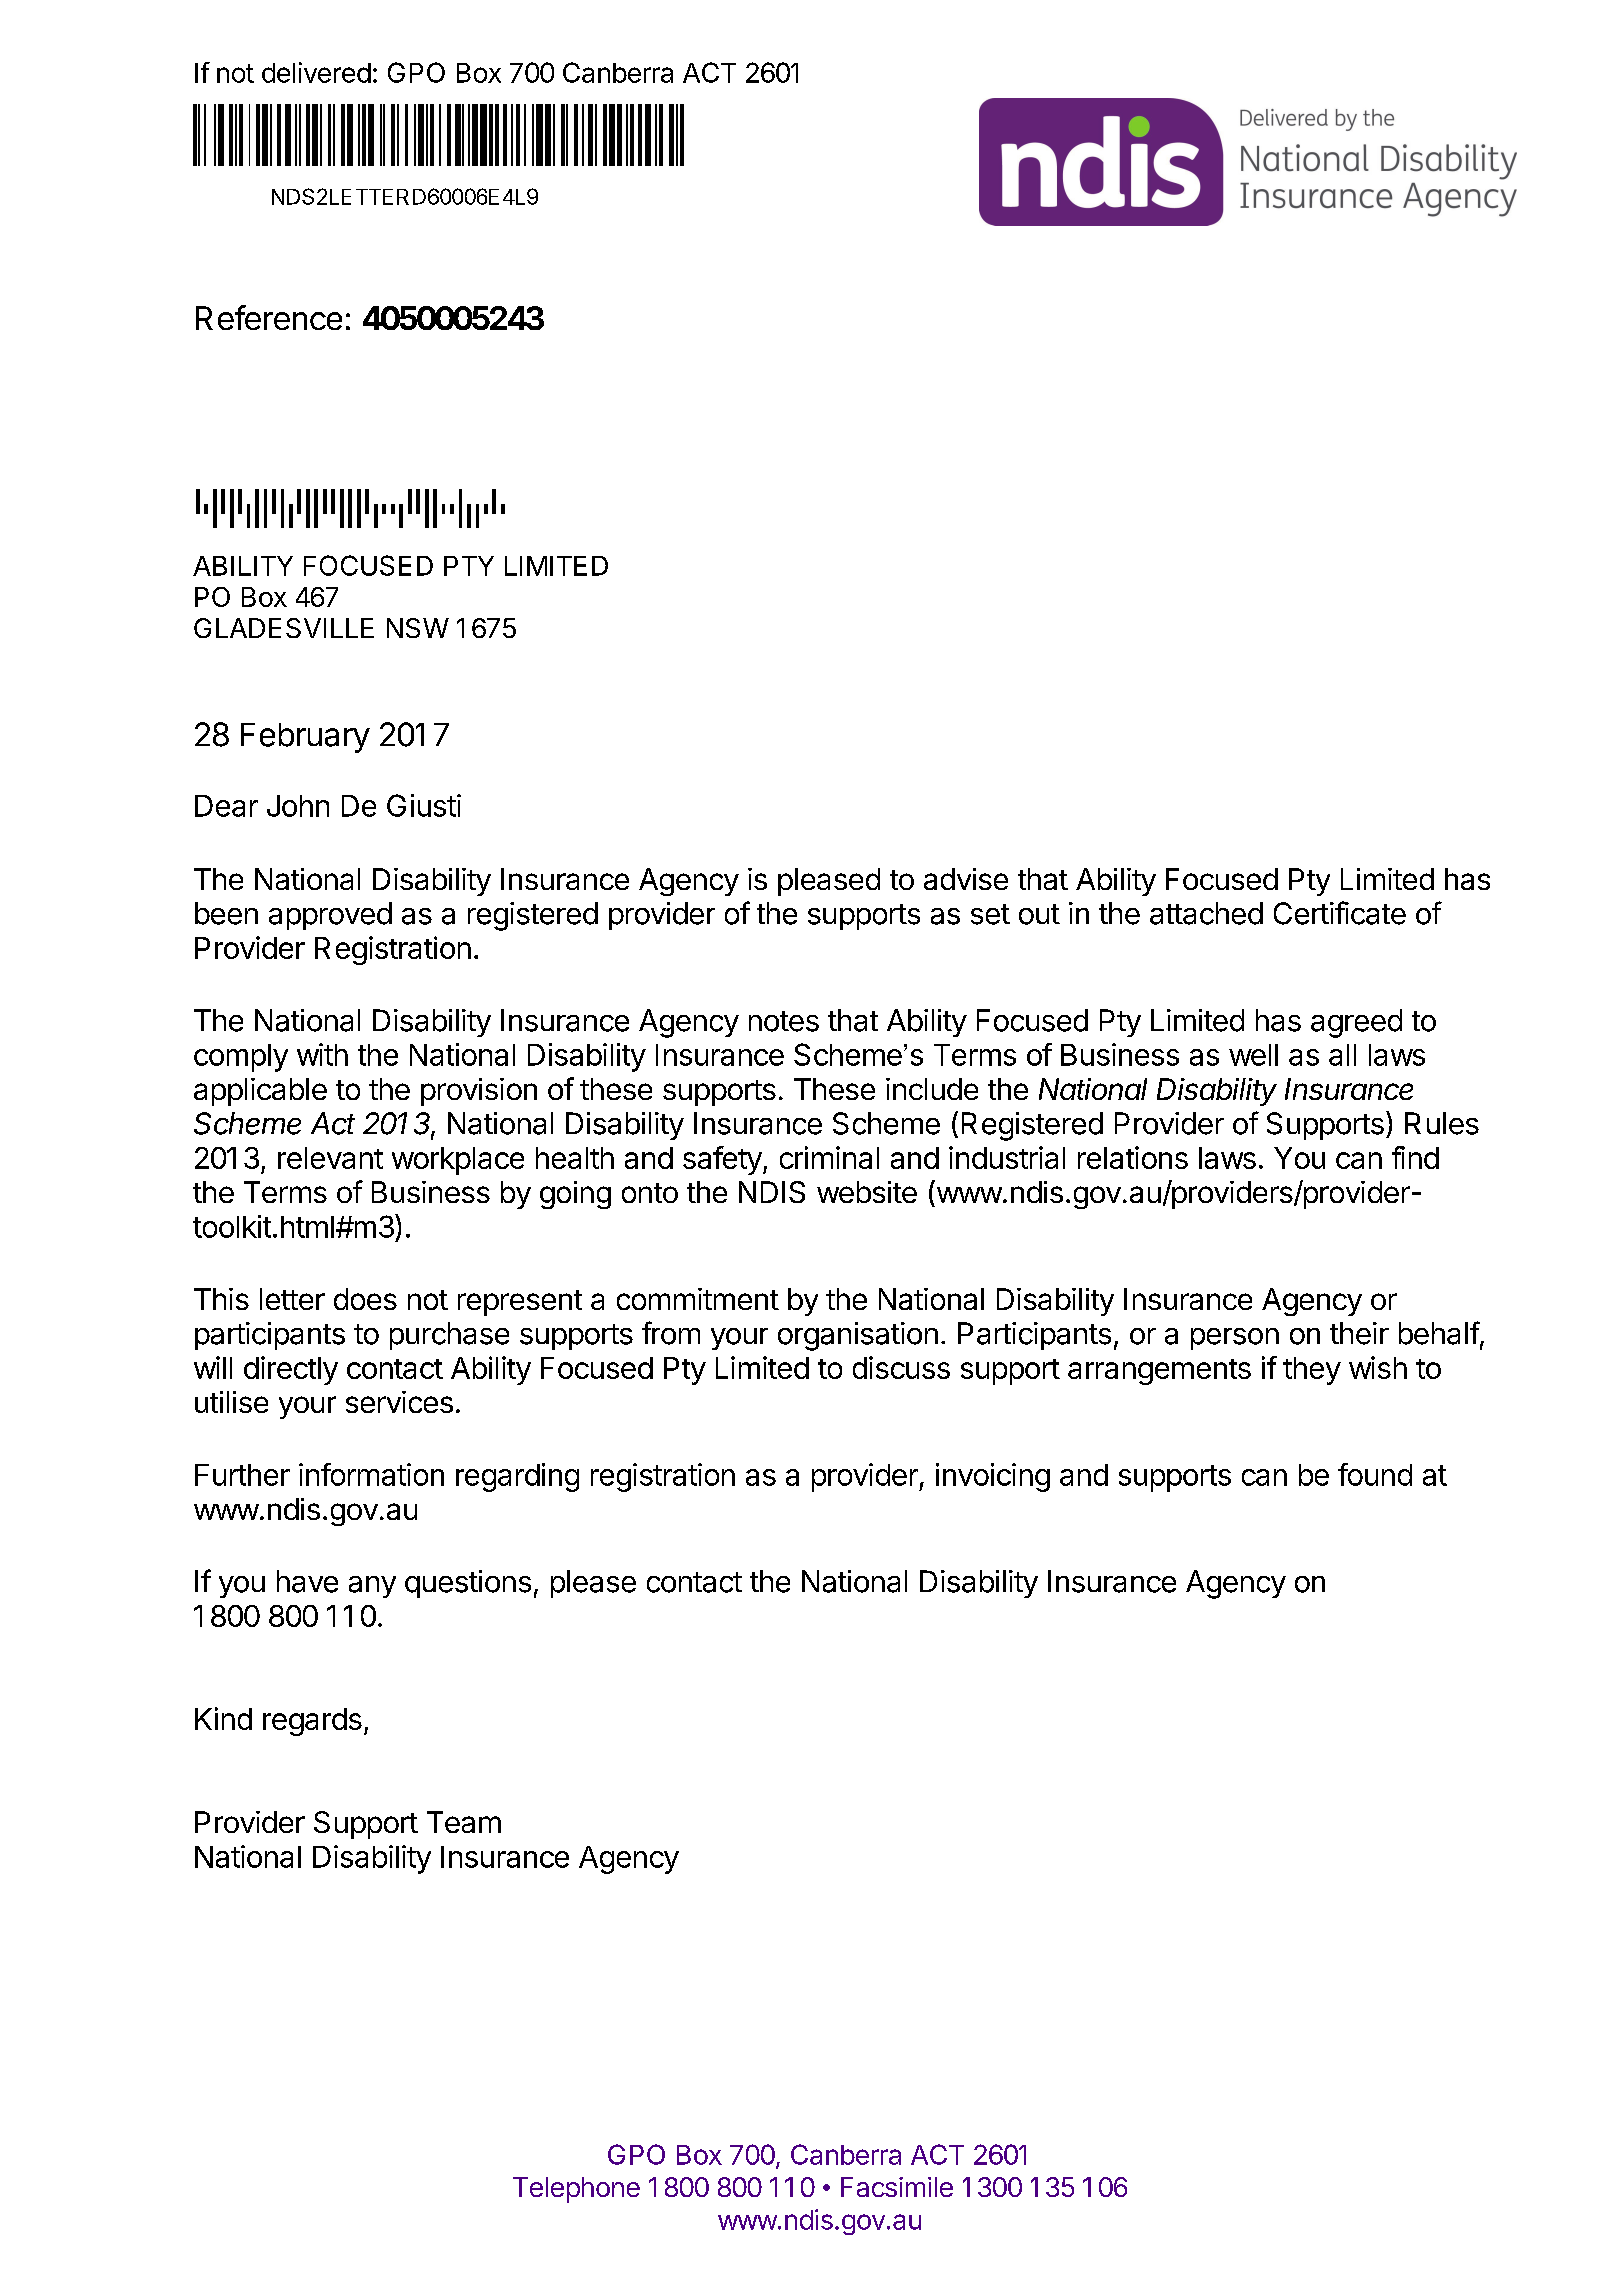  What do you see at coordinates (316, 72) in the screenshot?
I see `delivered` at bounding box center [316, 72].
